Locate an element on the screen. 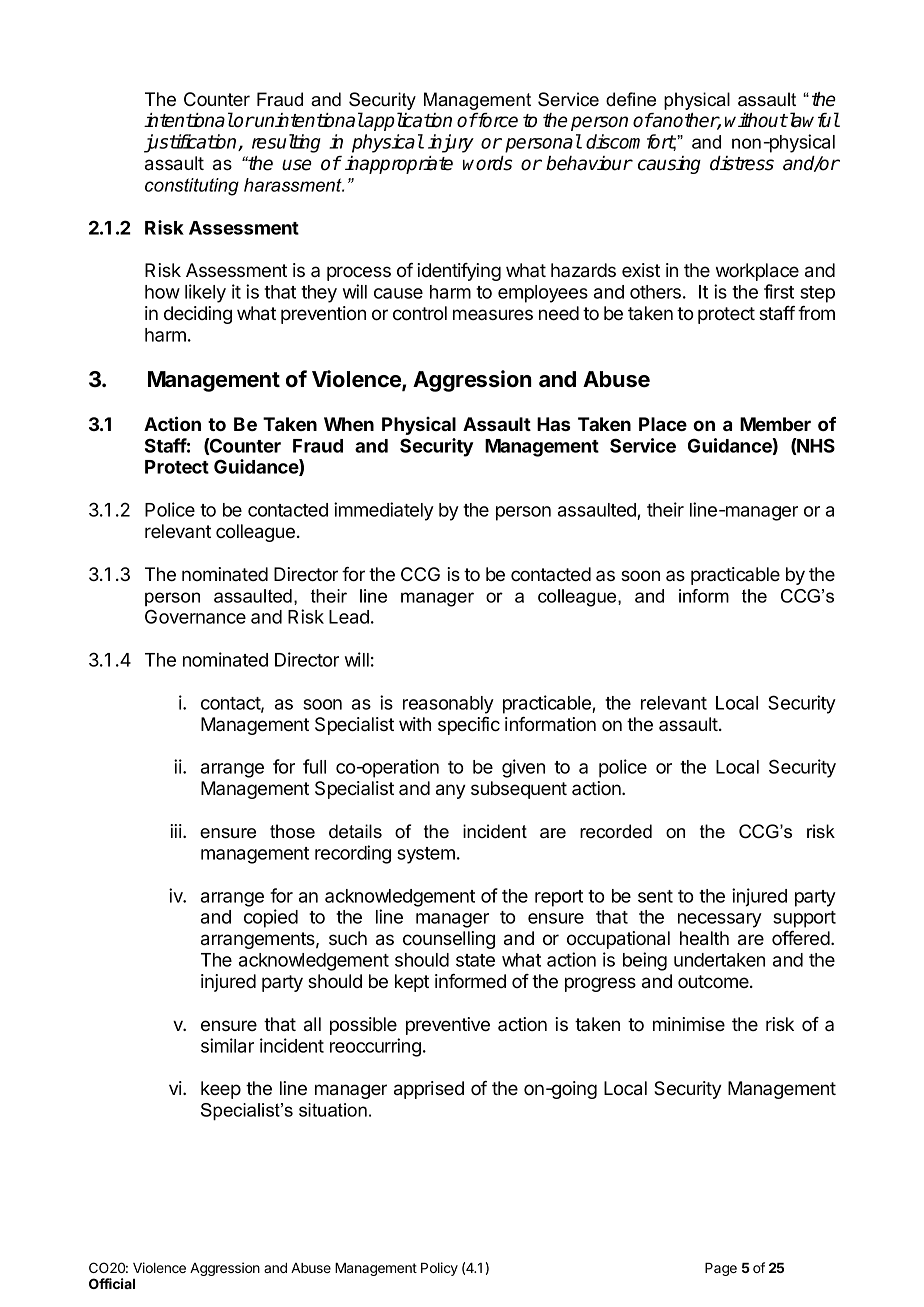 The width and height of the screenshot is (924, 1307). justification is located at coordinates (191, 143).
